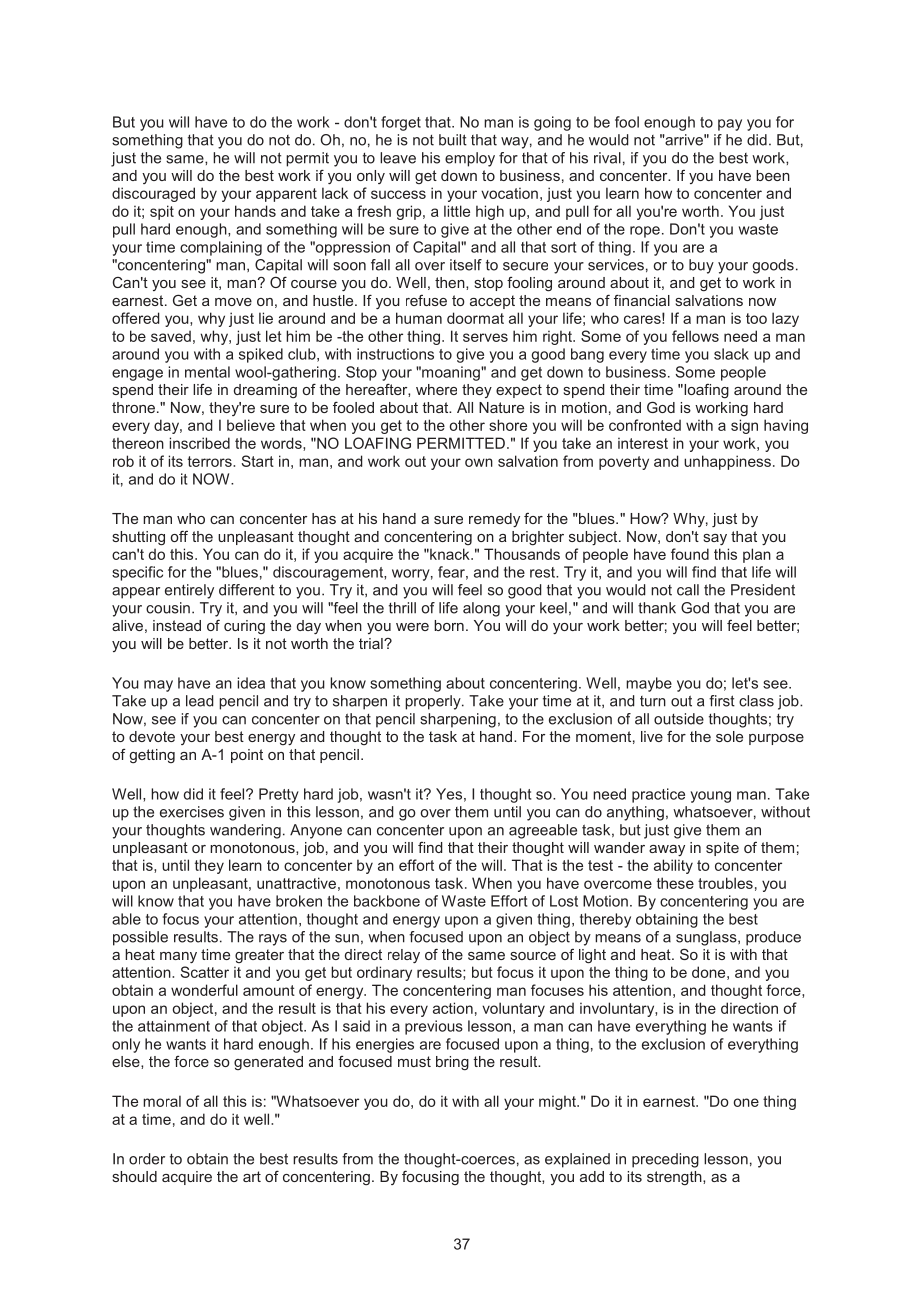 This screenshot has height=1308, width=924. What do you see at coordinates (730, 125) in the screenshot?
I see `pay` at bounding box center [730, 125].
